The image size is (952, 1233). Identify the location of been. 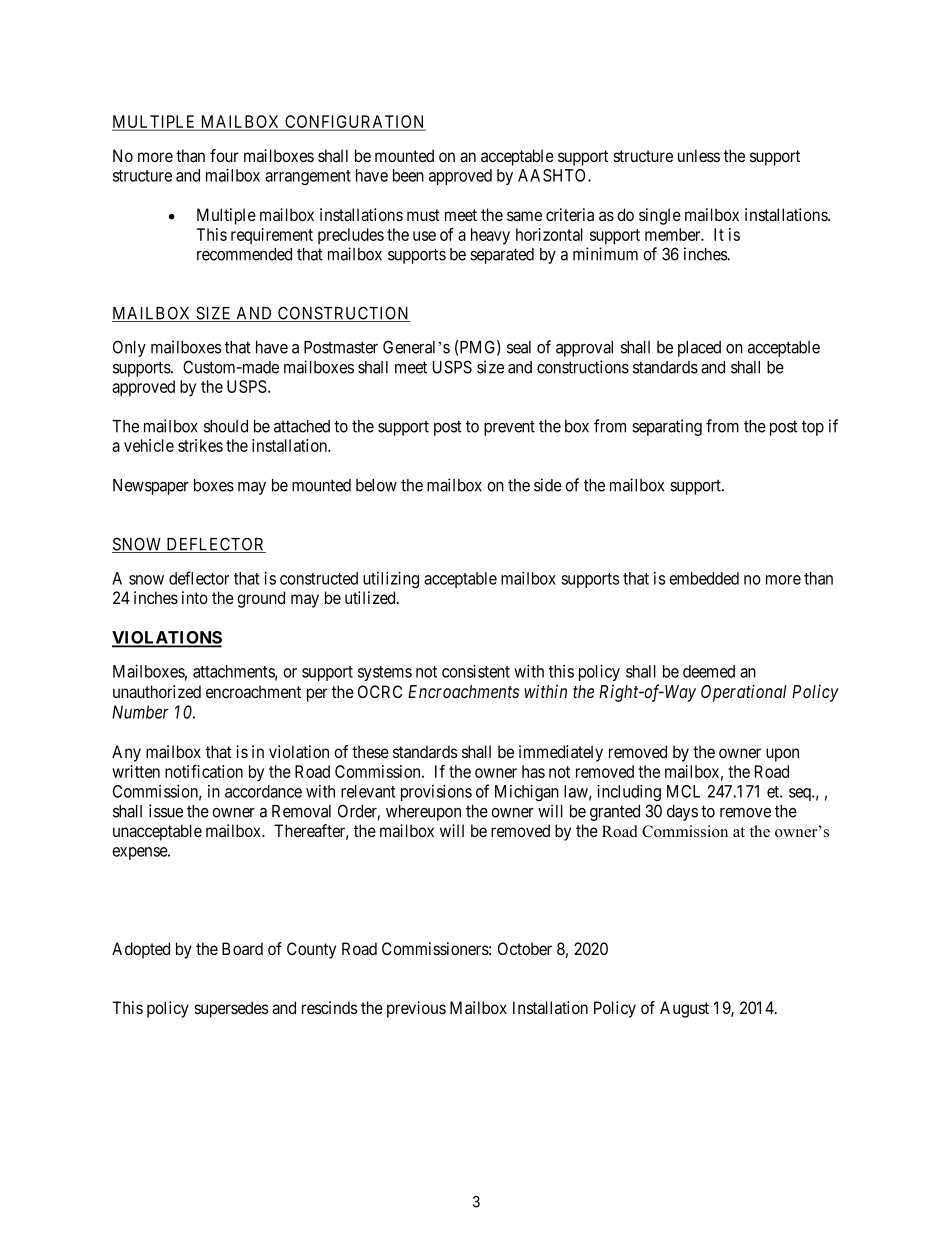
(408, 175).
